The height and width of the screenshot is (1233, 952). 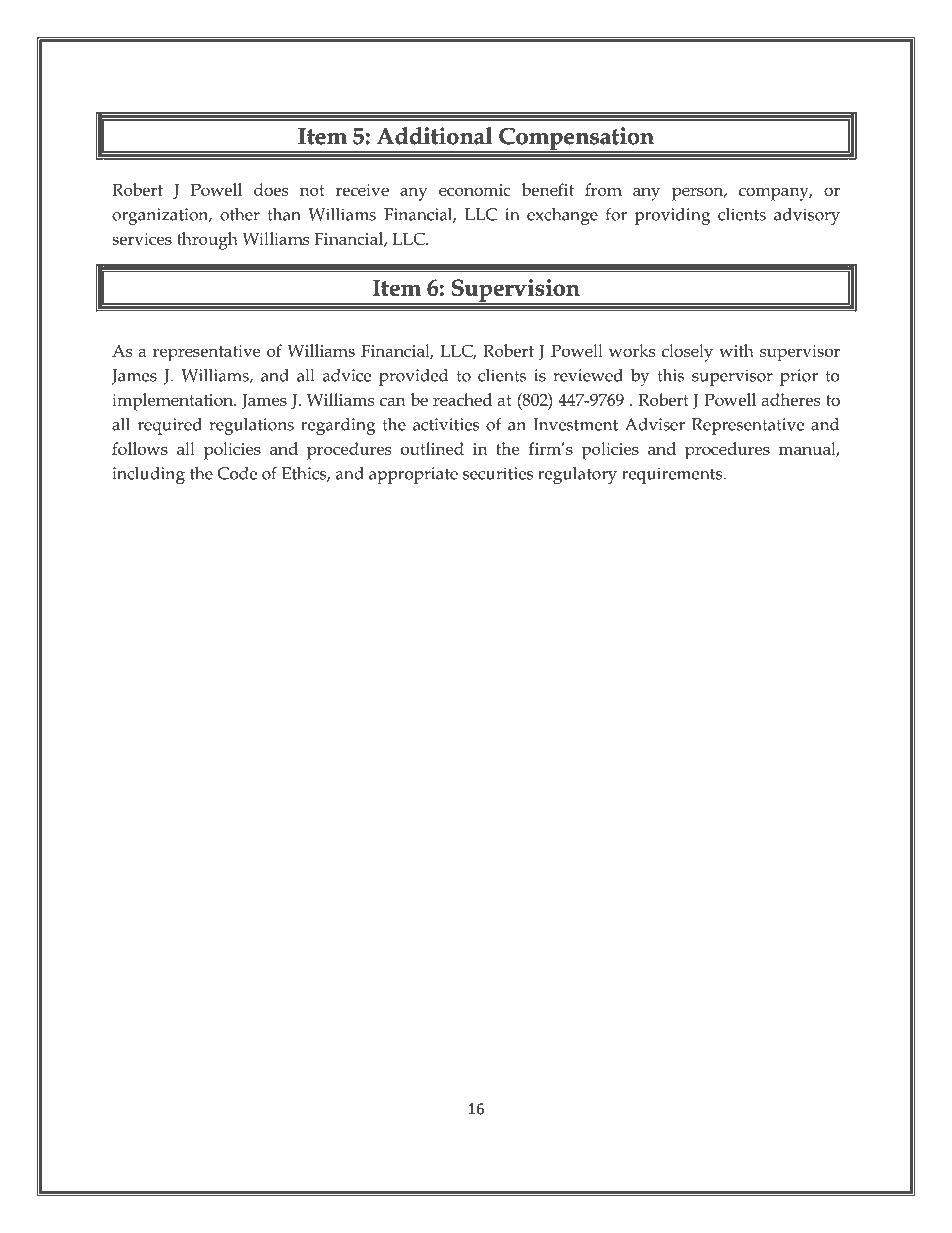 I want to click on with, so click(x=736, y=350).
